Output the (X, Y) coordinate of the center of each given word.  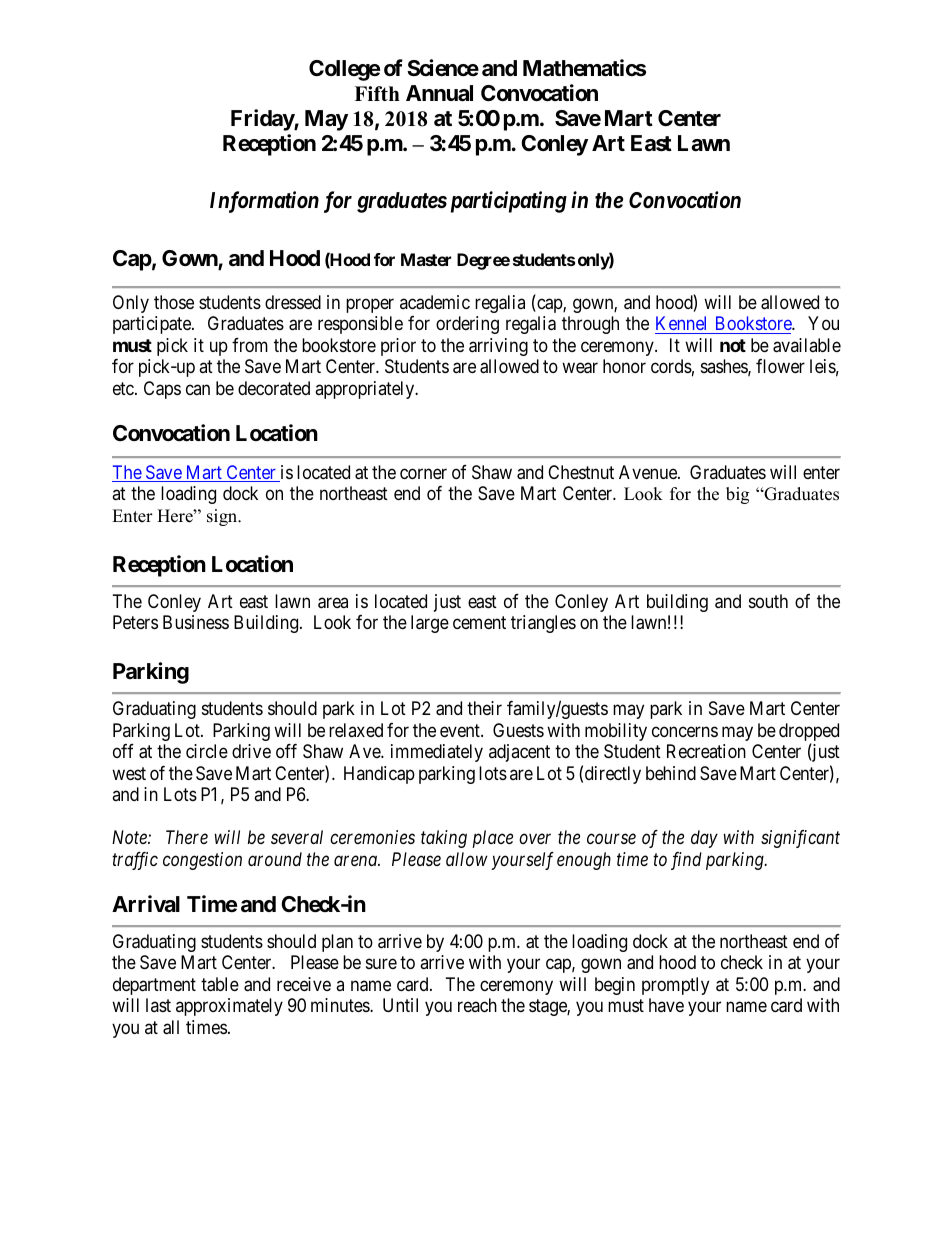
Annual (439, 93)
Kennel (681, 323)
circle (207, 751)
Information (264, 202)
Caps (162, 390)
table (220, 984)
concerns (685, 731)
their (484, 708)
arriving (498, 347)
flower (780, 366)
